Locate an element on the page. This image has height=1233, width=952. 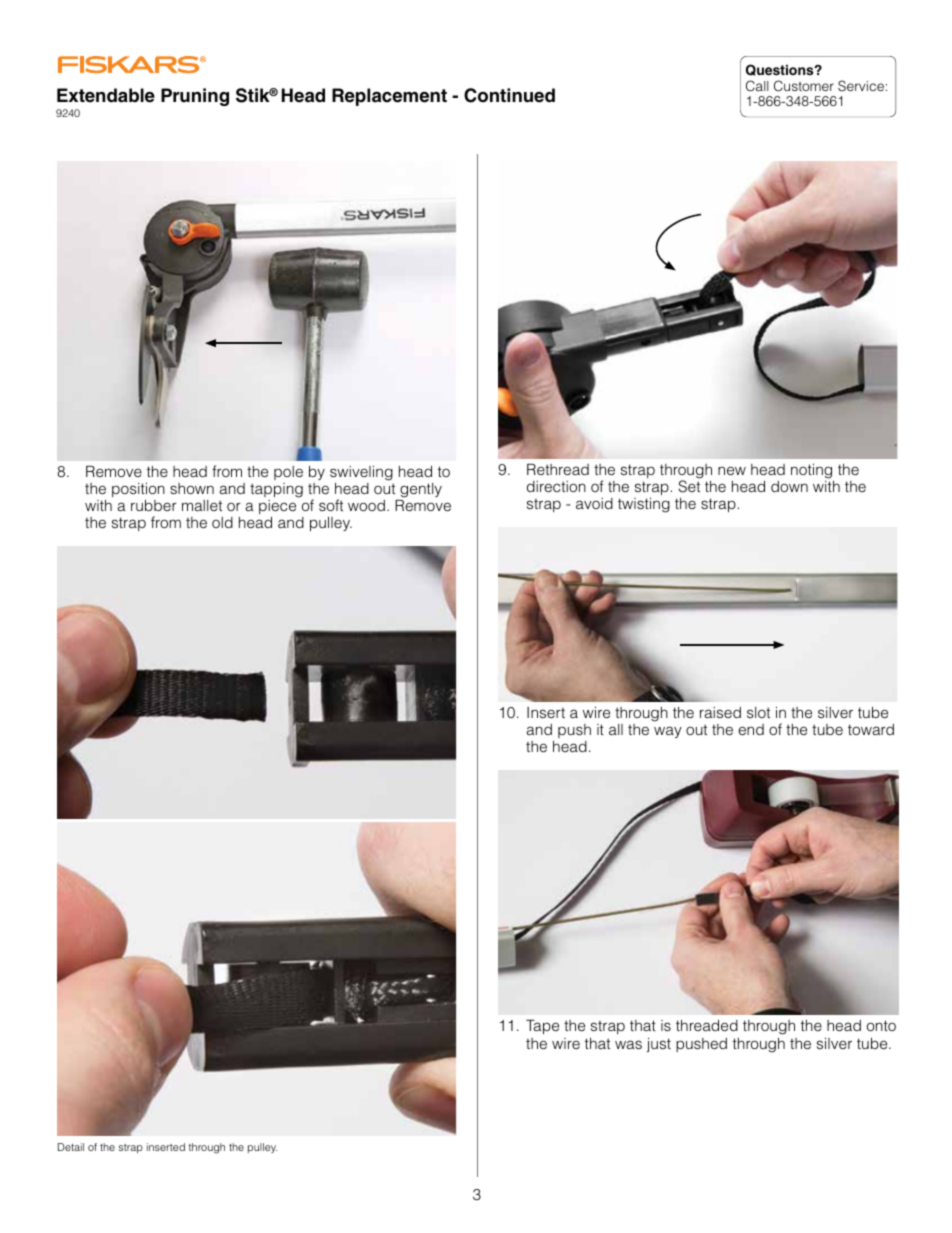
slot is located at coordinates (758, 712).
